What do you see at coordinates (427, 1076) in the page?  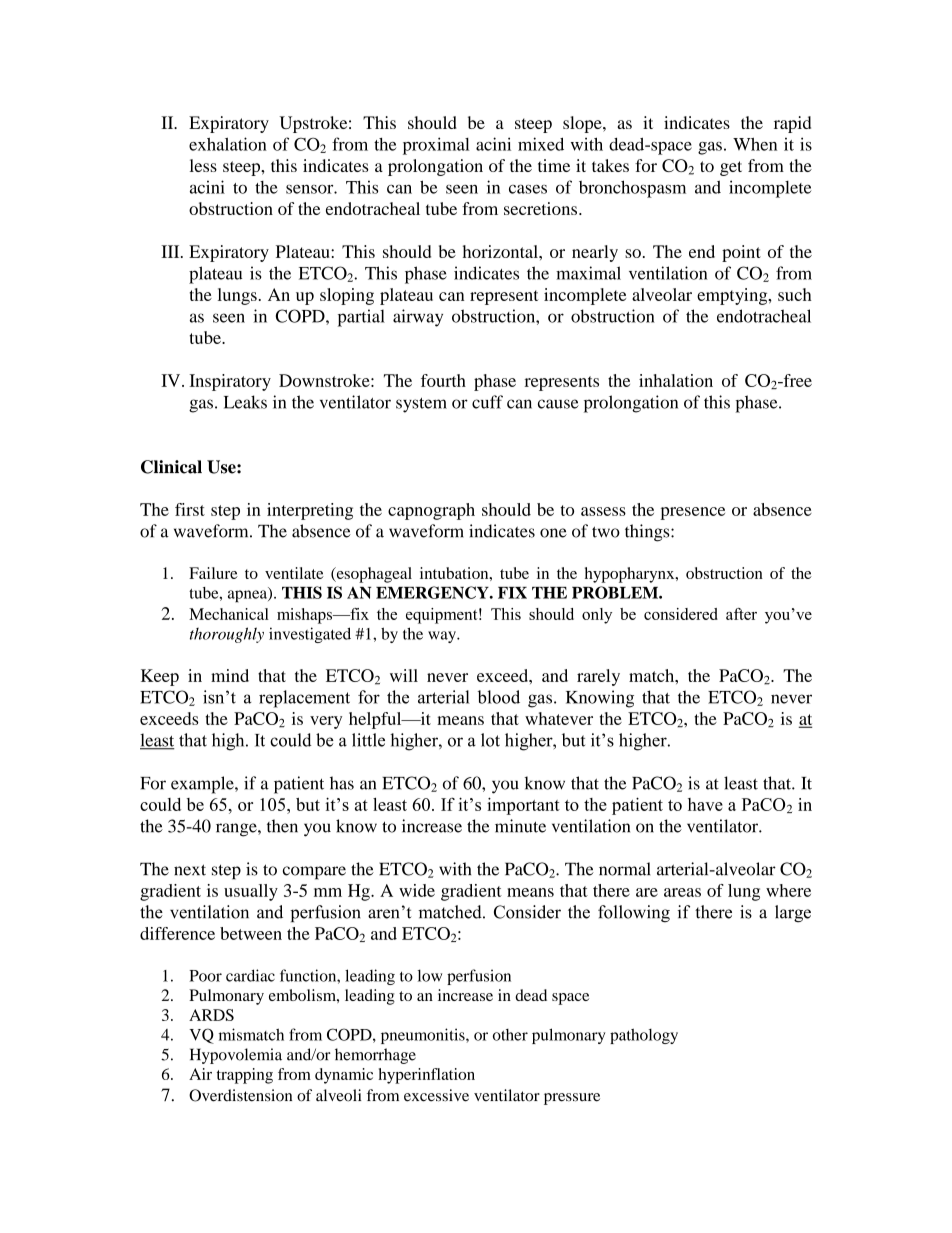 I see `hyperinflation` at bounding box center [427, 1076].
